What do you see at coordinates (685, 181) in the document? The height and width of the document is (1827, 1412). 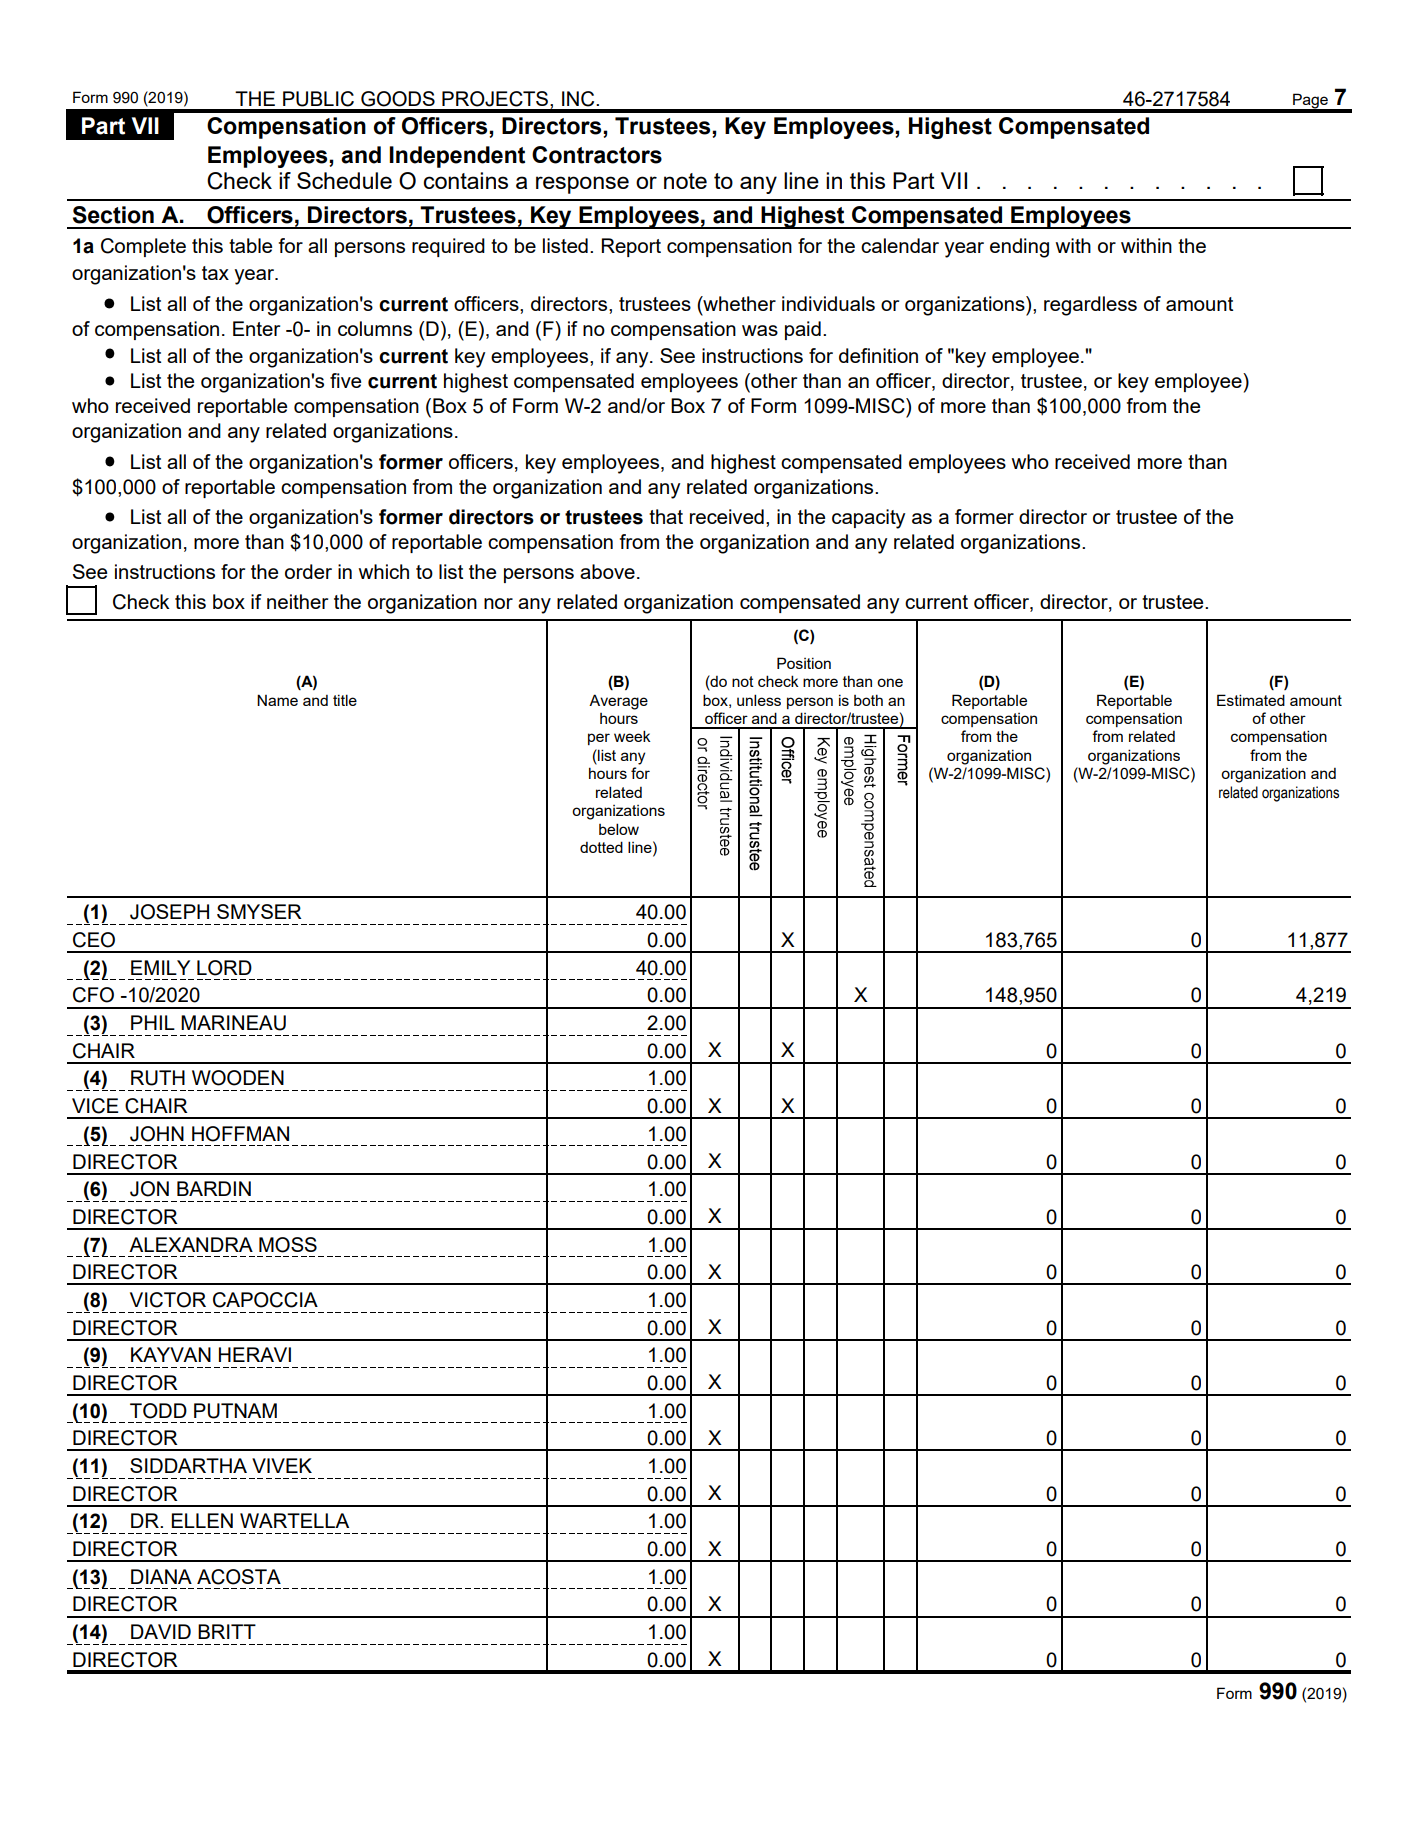 I see `note` at bounding box center [685, 181].
